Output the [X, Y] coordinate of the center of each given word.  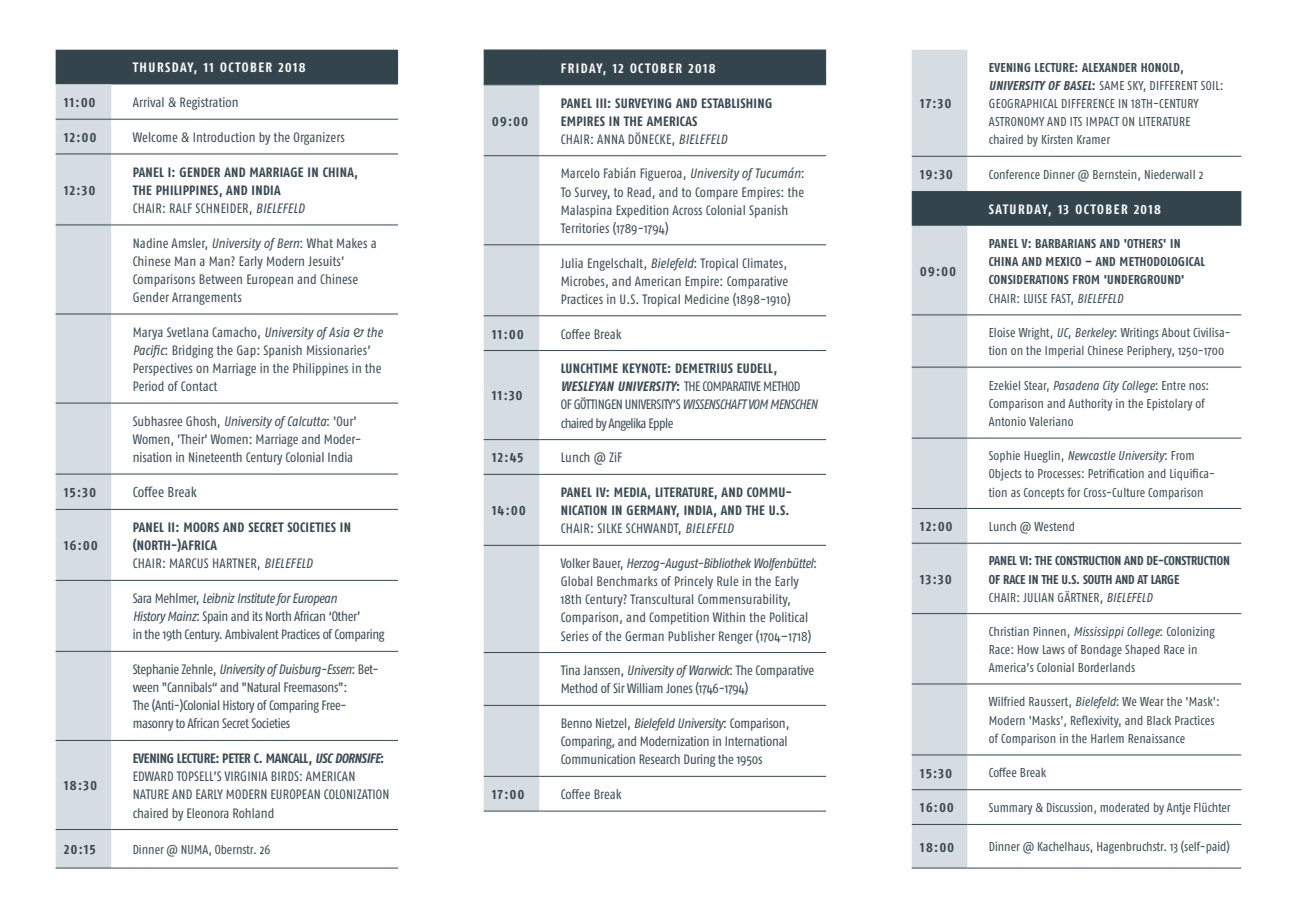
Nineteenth [215, 457]
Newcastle [1092, 455]
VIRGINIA [246, 776]
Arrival [148, 102]
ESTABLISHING [737, 103]
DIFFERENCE [1088, 103]
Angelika [627, 424]
